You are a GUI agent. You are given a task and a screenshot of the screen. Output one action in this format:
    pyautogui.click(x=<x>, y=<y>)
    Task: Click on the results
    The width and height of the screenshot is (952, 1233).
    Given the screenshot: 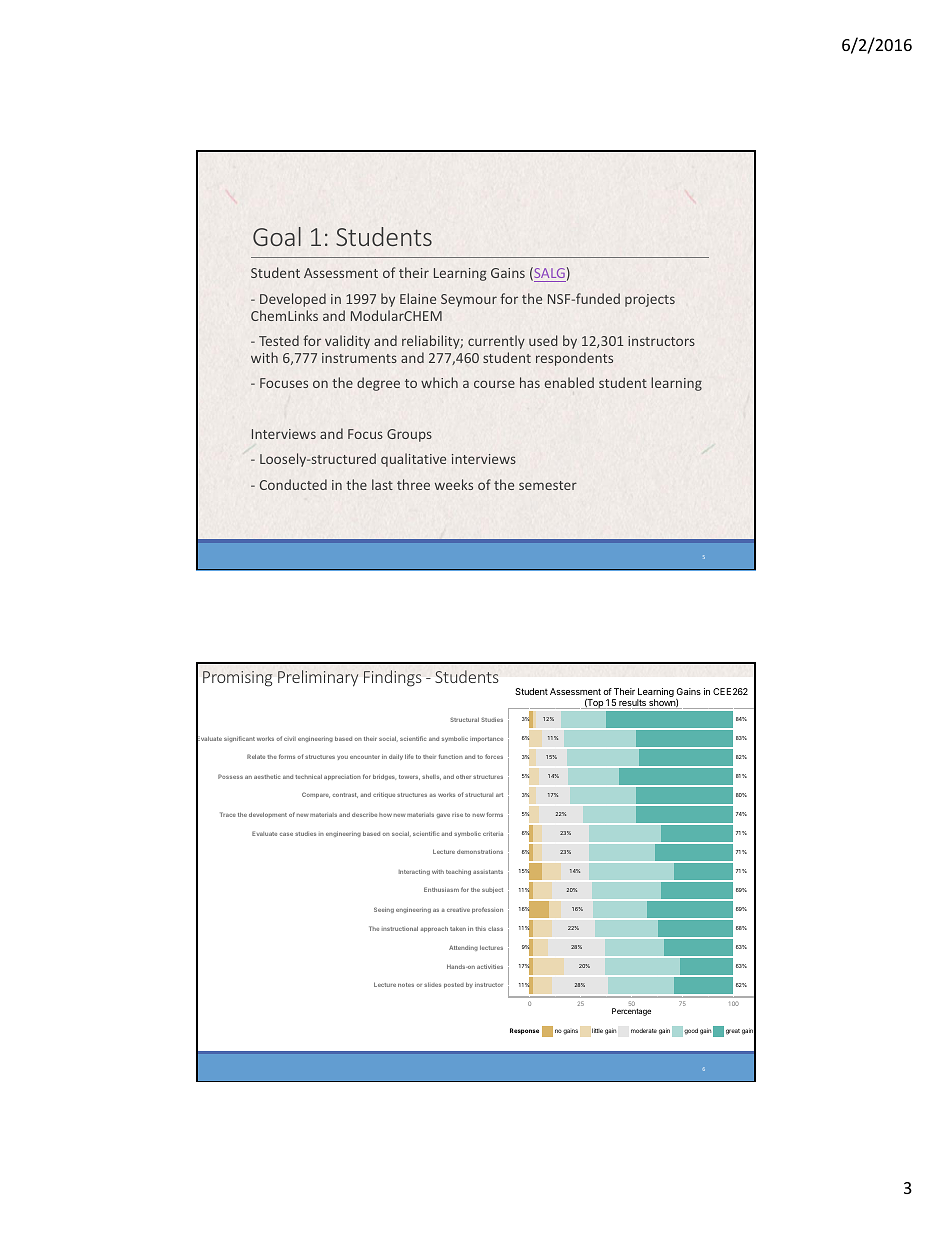 What is the action you would take?
    pyautogui.click(x=632, y=704)
